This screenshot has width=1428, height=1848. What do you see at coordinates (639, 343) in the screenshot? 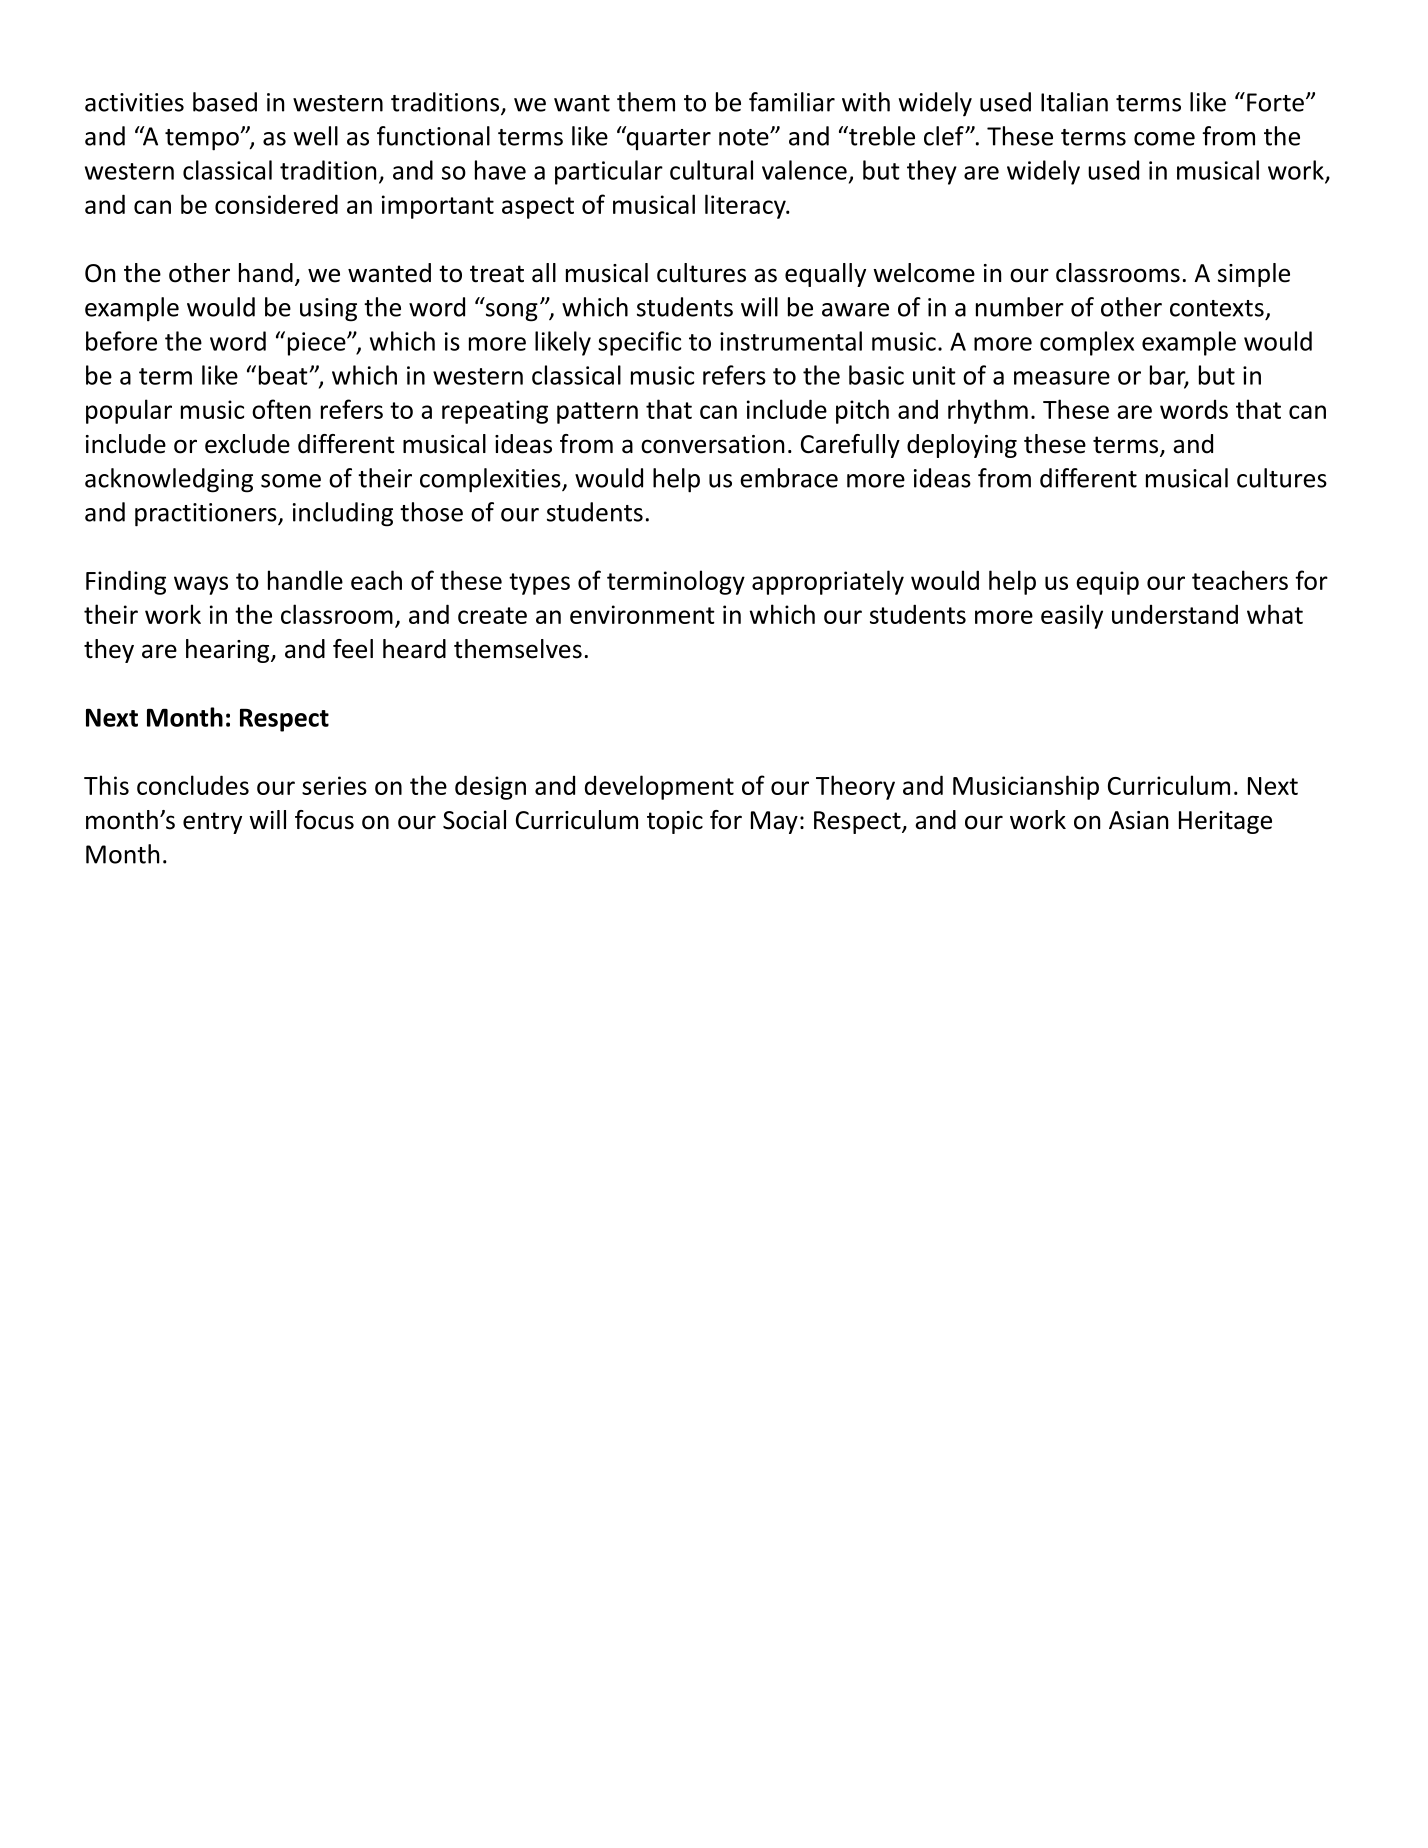
I see `specific` at bounding box center [639, 343].
